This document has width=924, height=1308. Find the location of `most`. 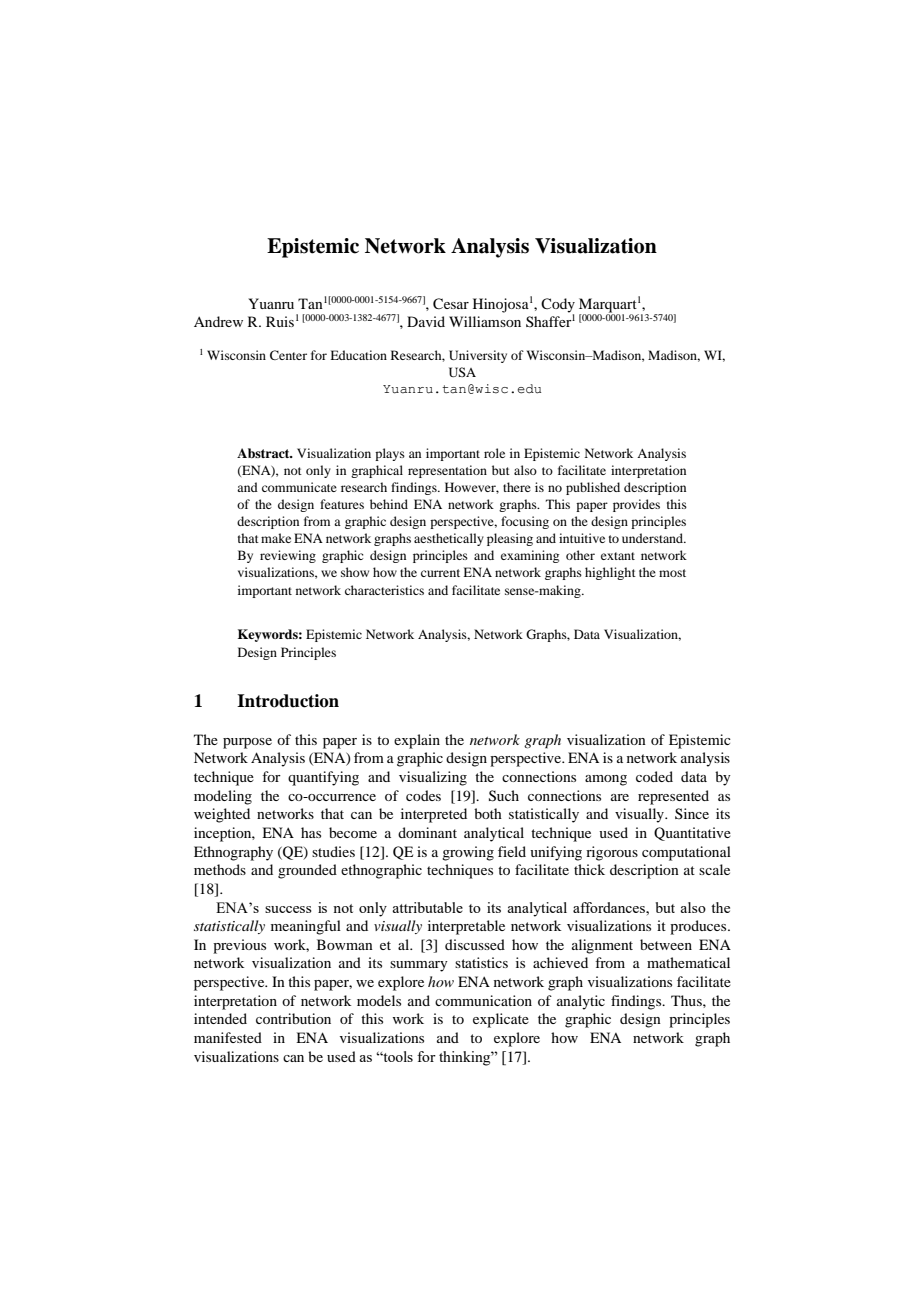

most is located at coordinates (672, 573).
